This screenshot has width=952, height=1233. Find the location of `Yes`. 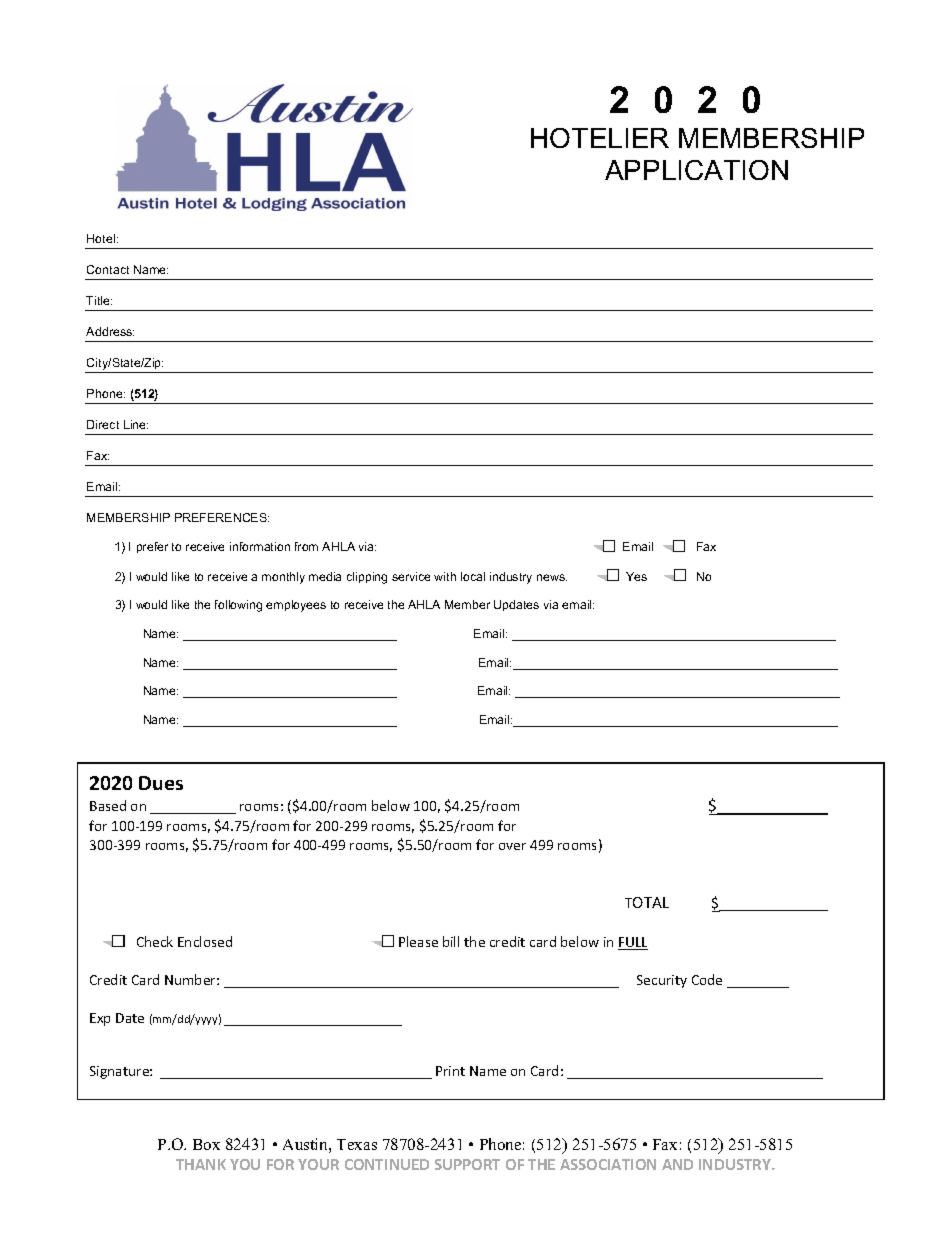

Yes is located at coordinates (636, 576).
